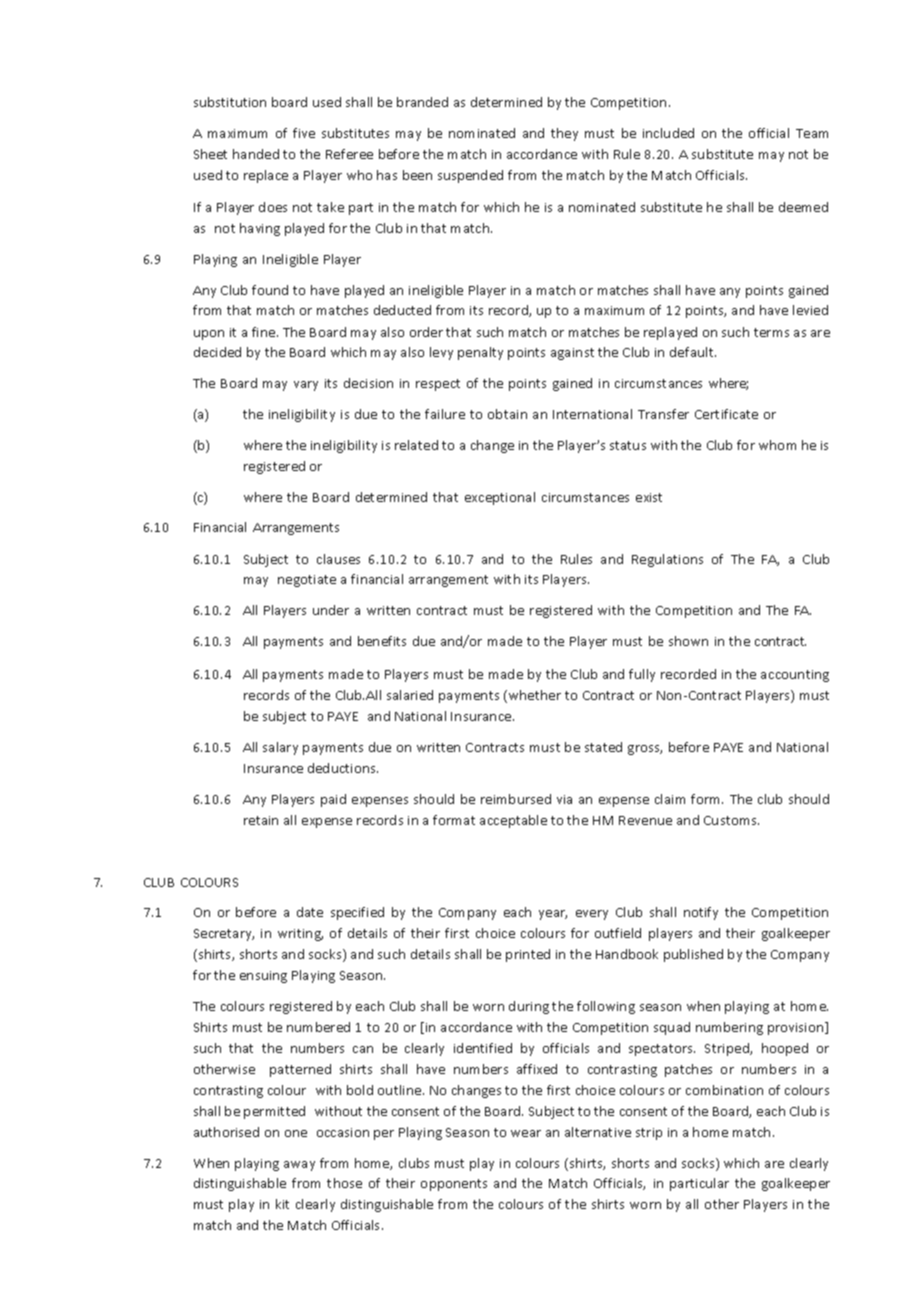 This screenshot has width=924, height=1311. What do you see at coordinates (526, 1133) in the screenshot?
I see `wear` at bounding box center [526, 1133].
